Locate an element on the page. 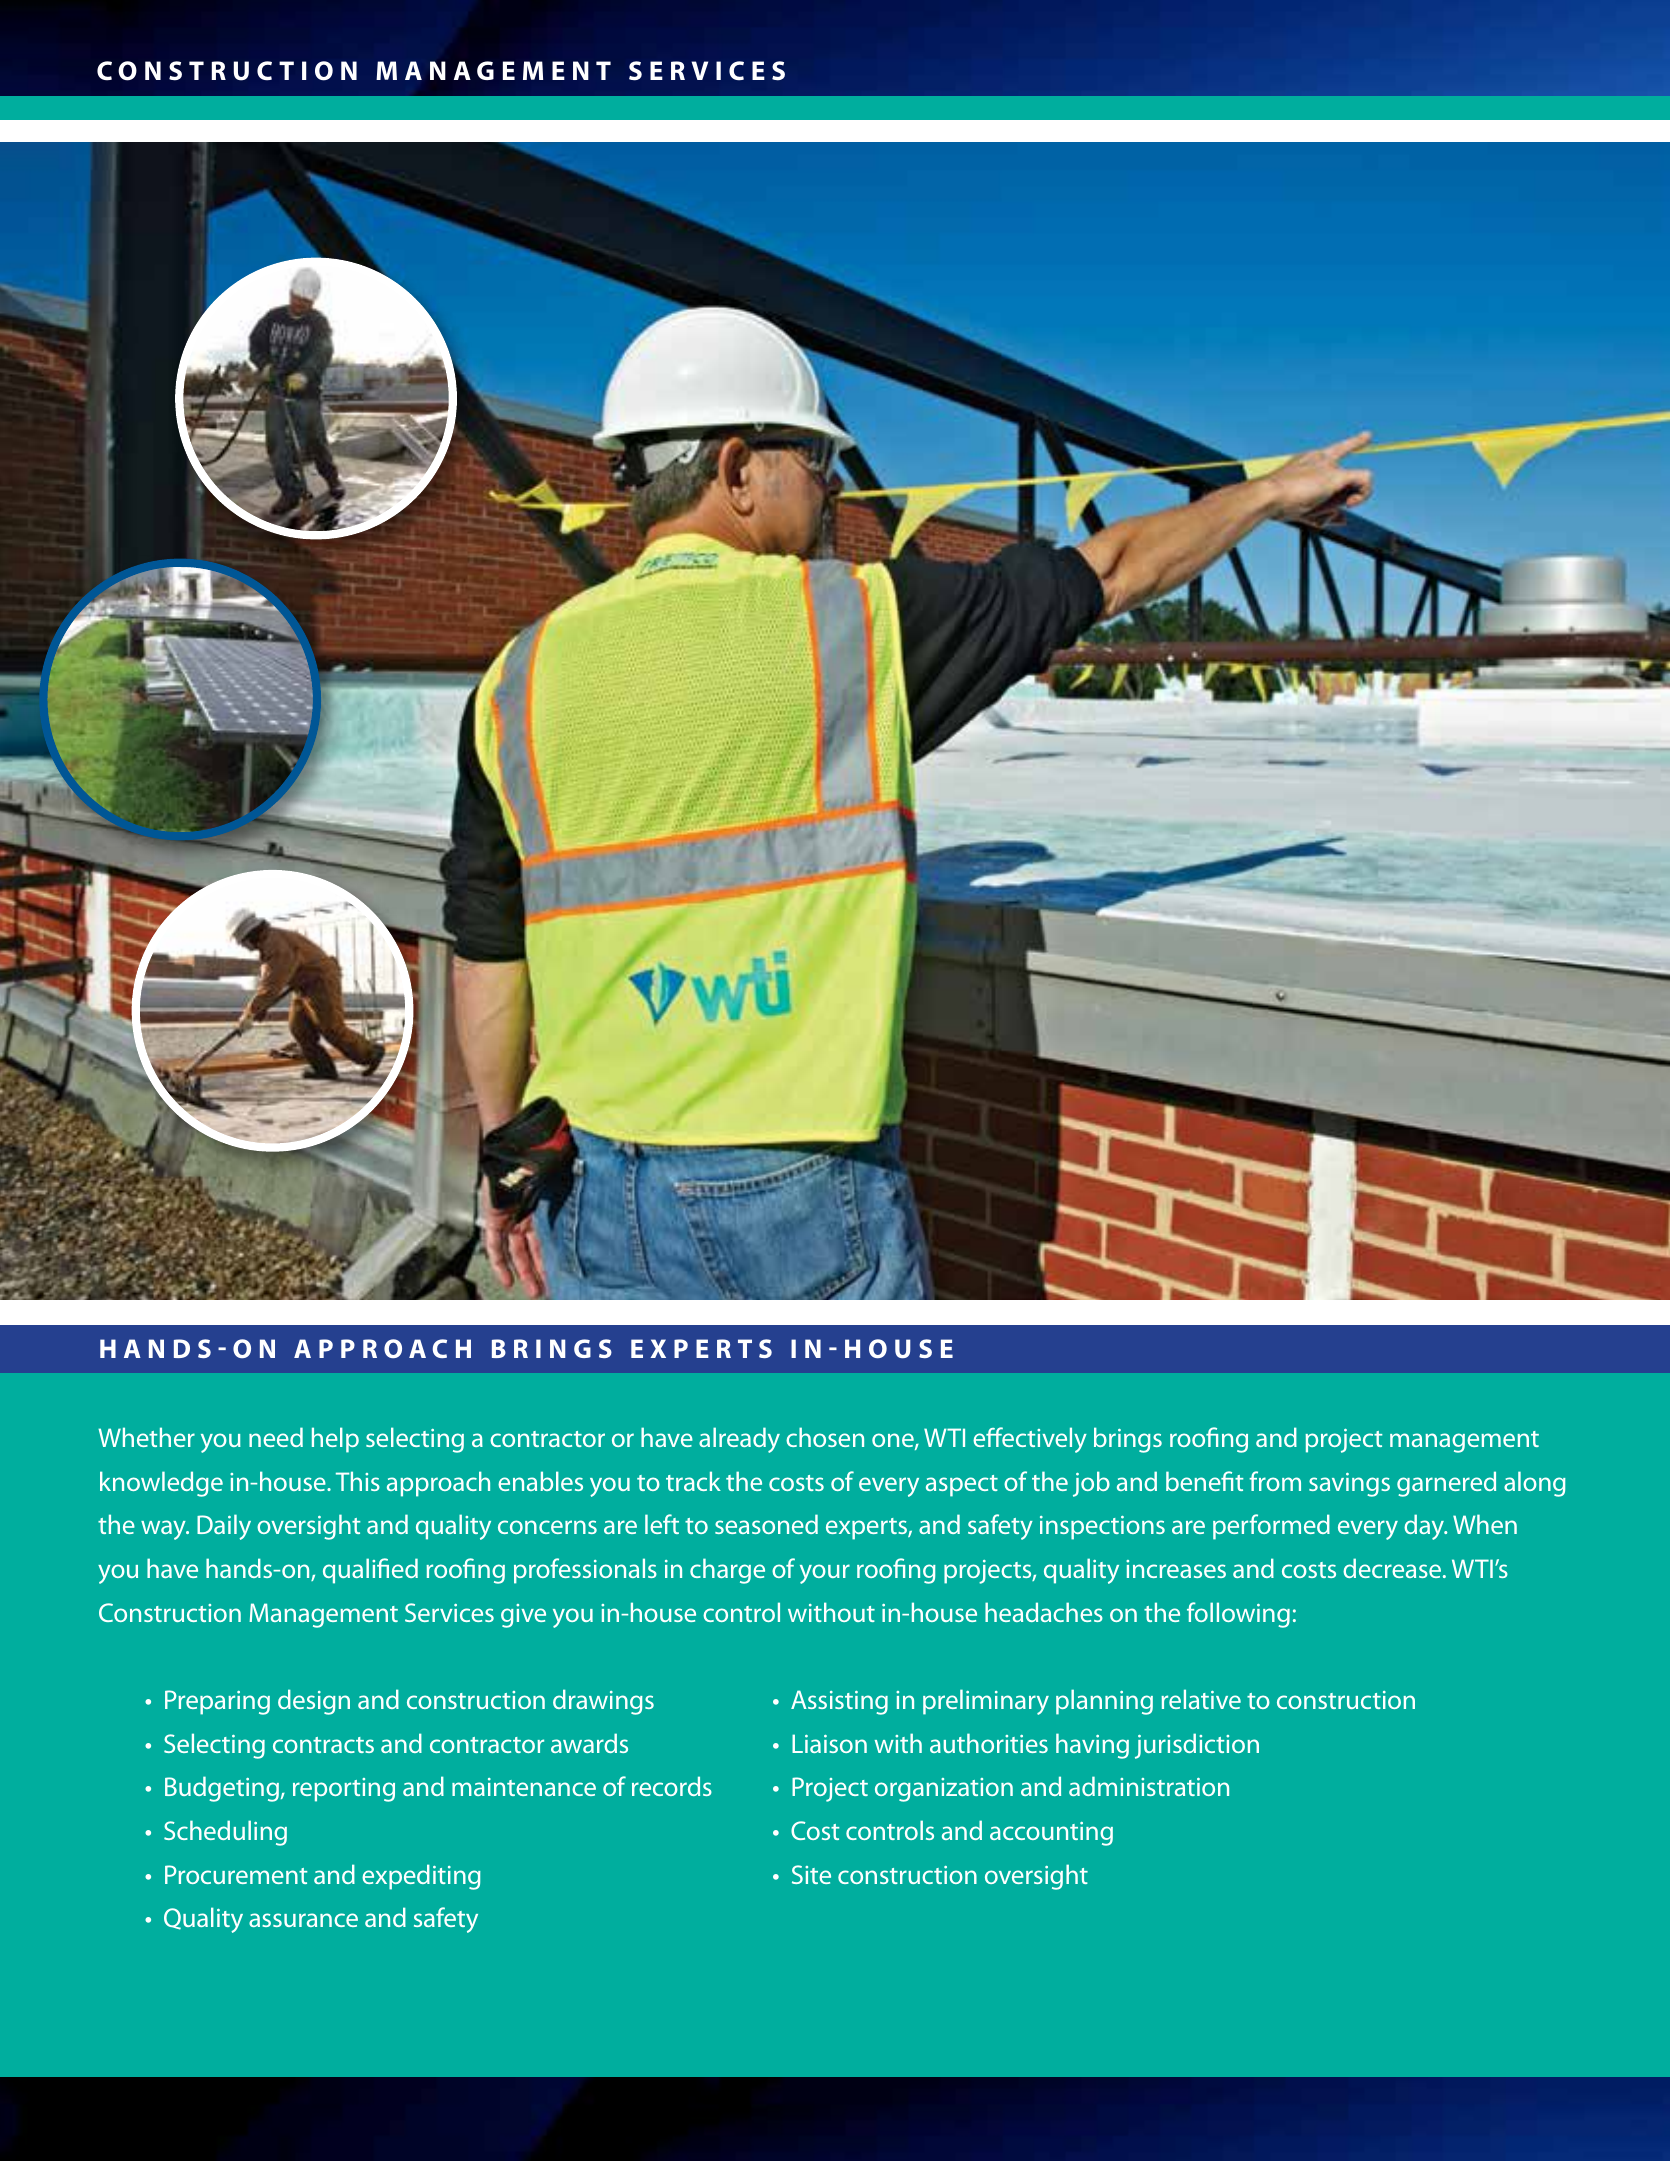 This page has width=1670, height=2161. help is located at coordinates (335, 1440).
